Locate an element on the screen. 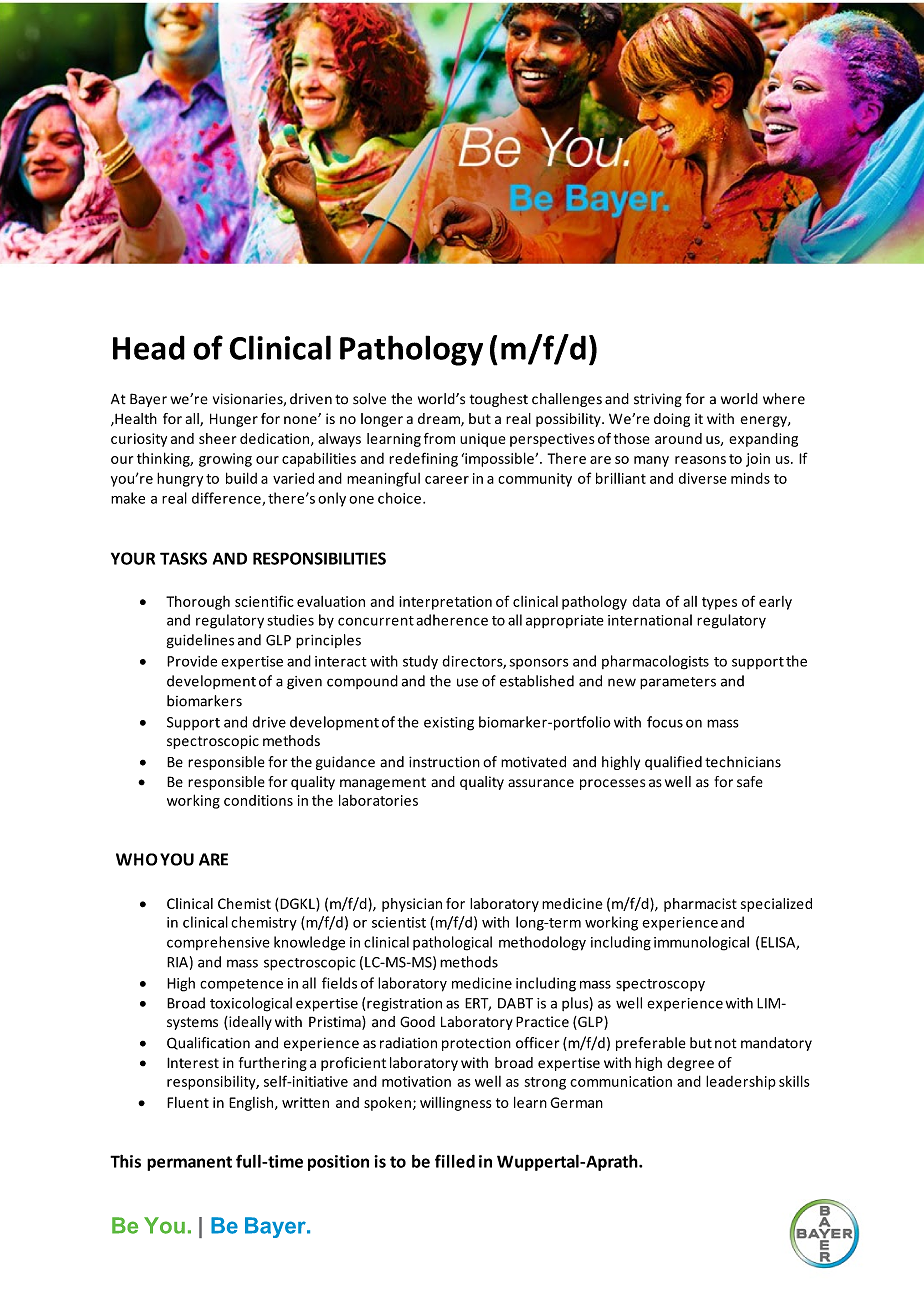 This screenshot has width=924, height=1308. Head is located at coordinates (149, 347).
